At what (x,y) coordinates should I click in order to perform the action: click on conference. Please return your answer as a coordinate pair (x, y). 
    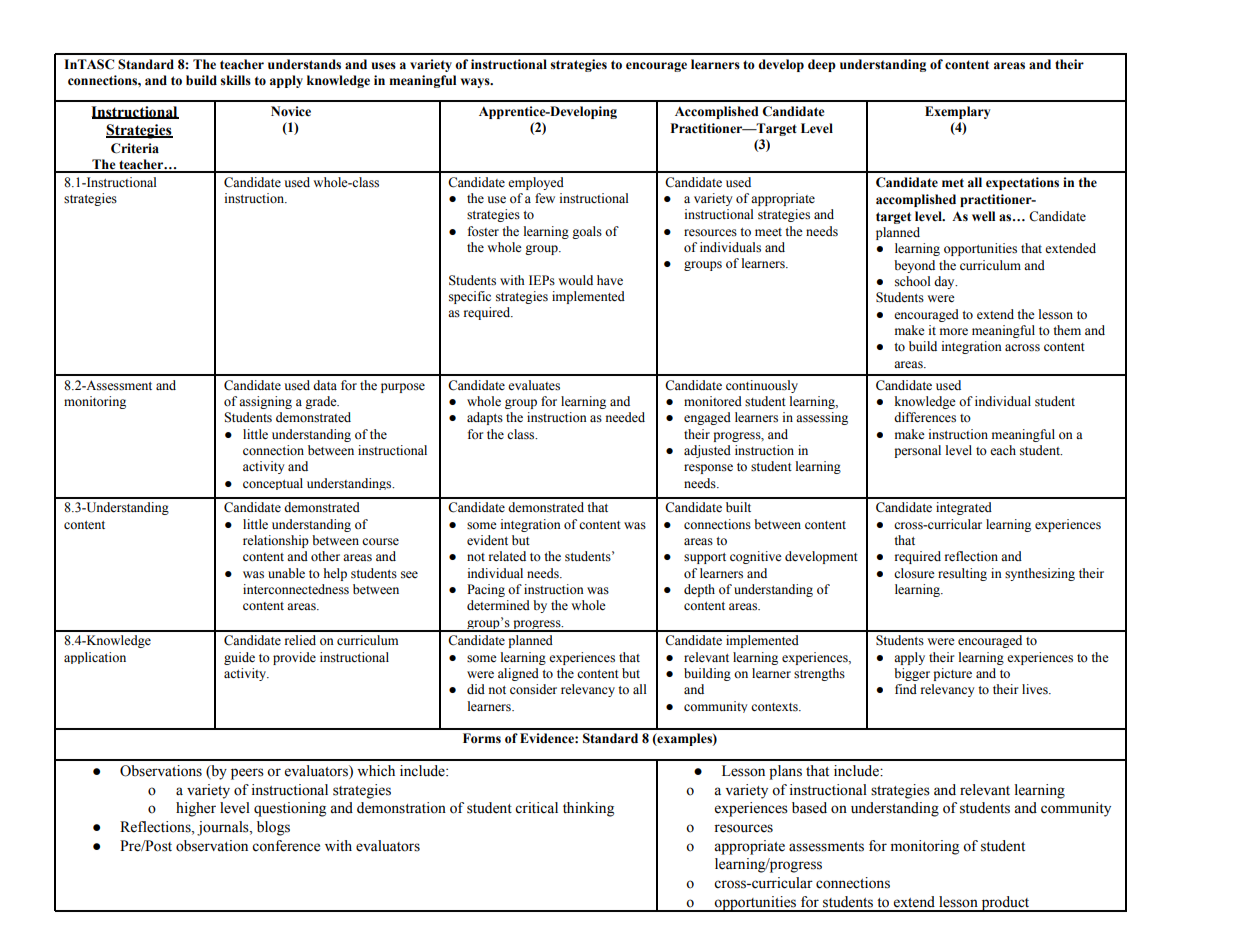
    Looking at the image, I should click on (286, 846).
